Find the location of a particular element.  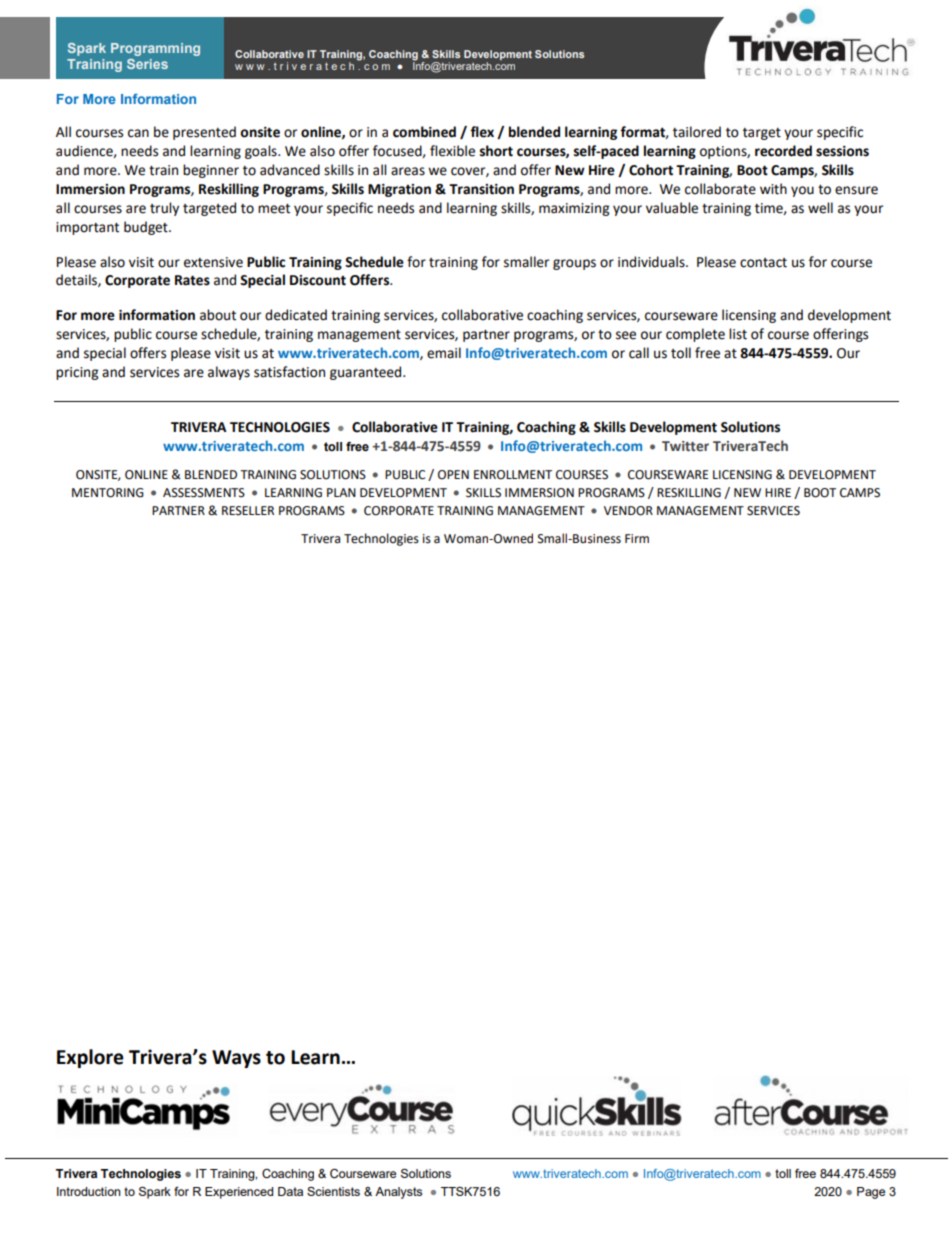

Firm is located at coordinates (637, 538).
